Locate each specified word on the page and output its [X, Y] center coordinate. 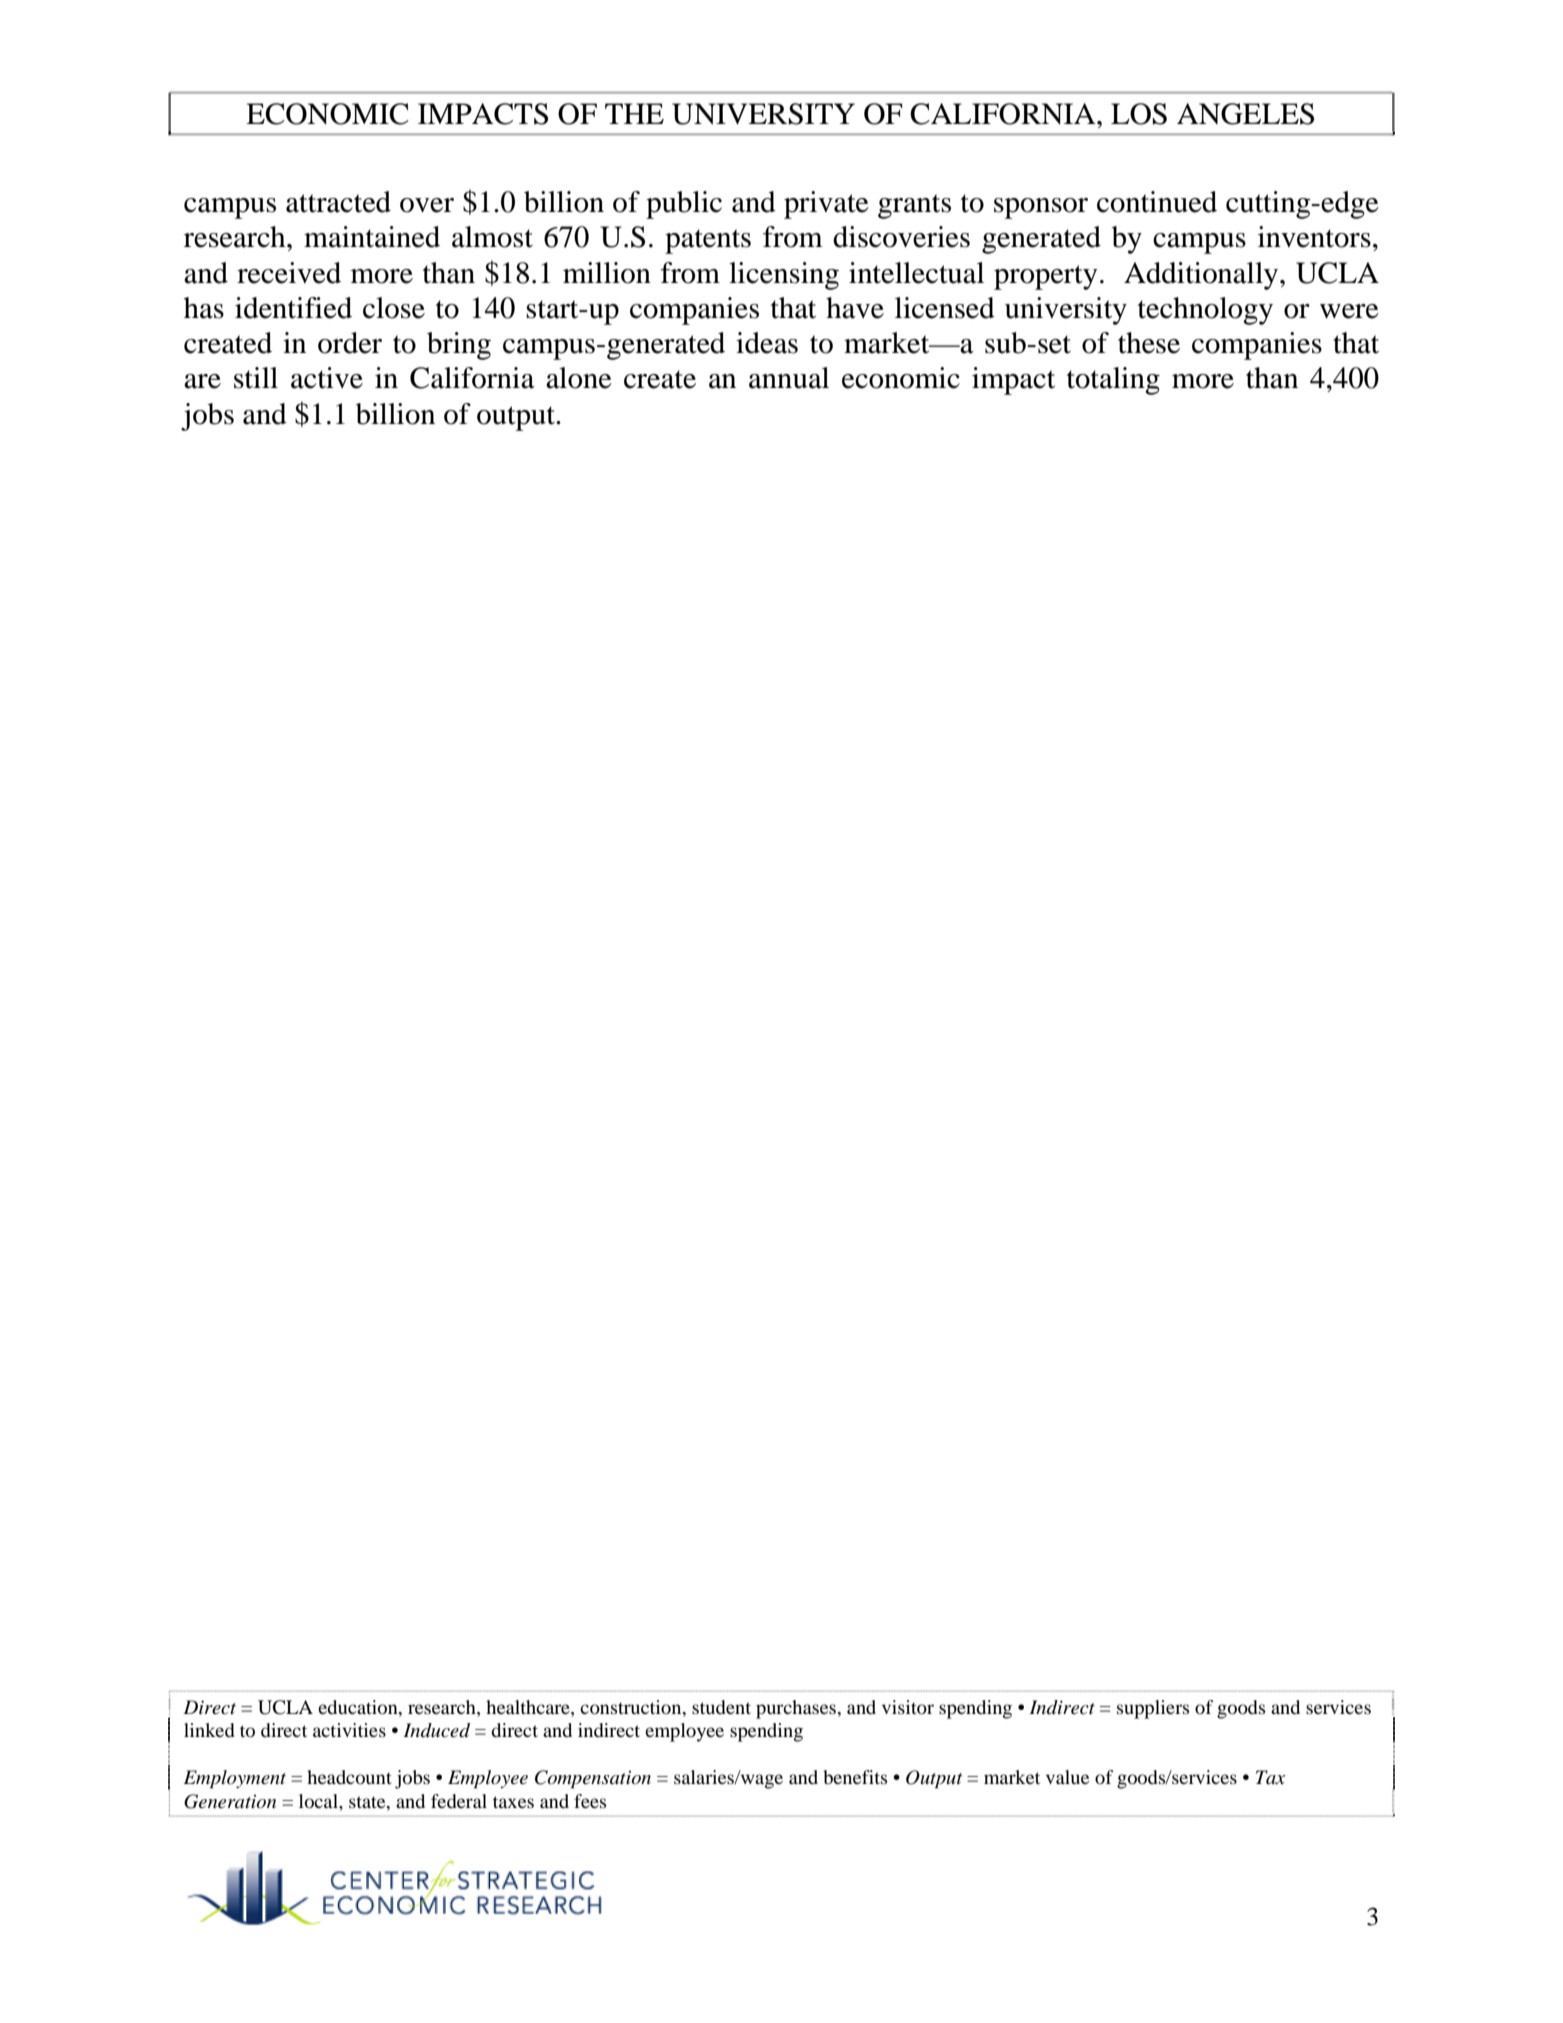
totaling [1113, 381]
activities [349, 1730]
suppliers [1153, 1709]
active [327, 378]
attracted [338, 202]
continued [1157, 202]
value [1067, 1777]
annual [789, 378]
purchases [797, 1709]
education [359, 1708]
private [826, 205]
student [721, 1707]
